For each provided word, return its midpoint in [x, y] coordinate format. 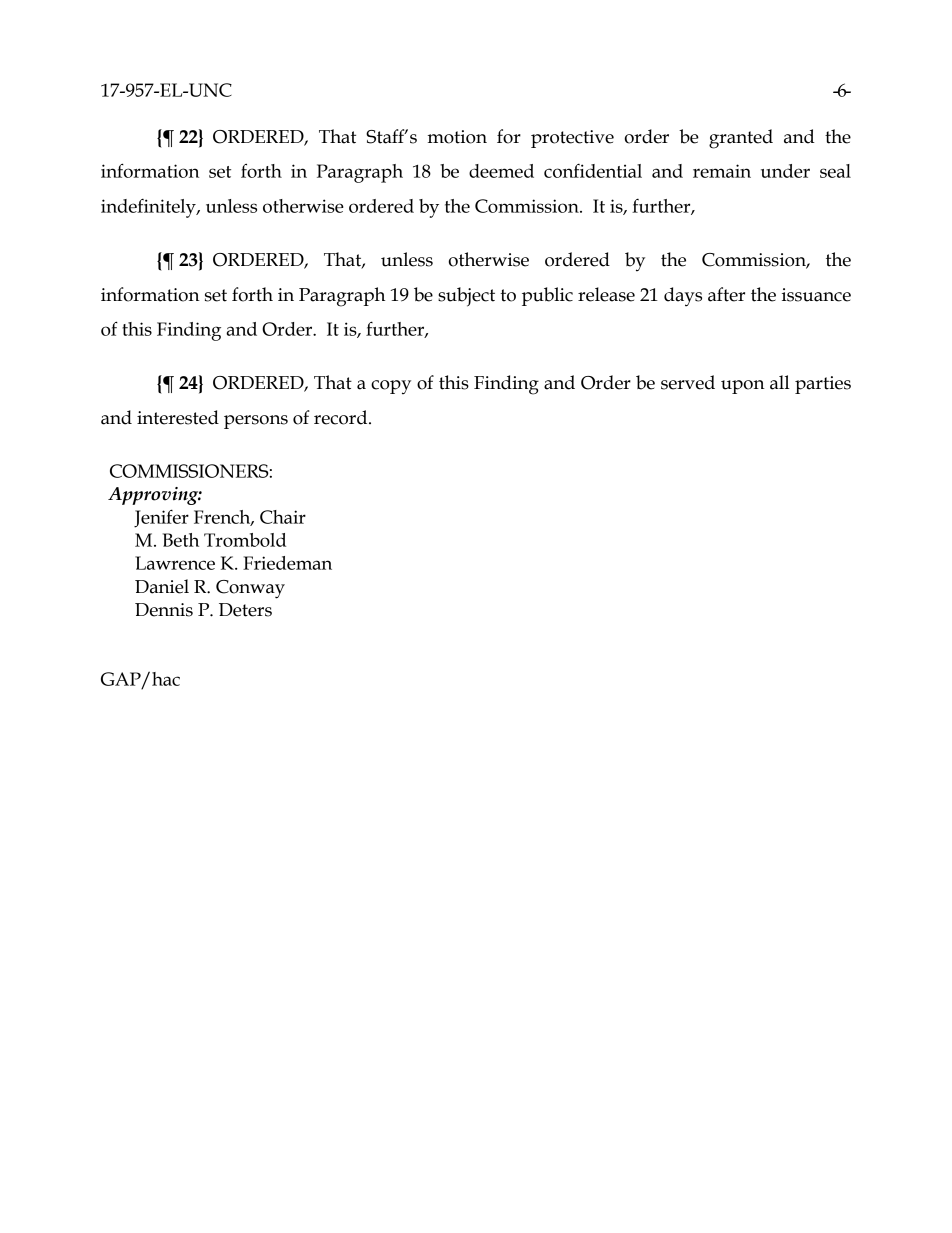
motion [457, 137]
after [726, 294]
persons [256, 422]
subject [466, 297]
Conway [250, 589]
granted [741, 139]
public [547, 296]
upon [743, 387]
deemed [501, 171]
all [780, 382]
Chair [283, 517]
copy [391, 387]
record [342, 417]
